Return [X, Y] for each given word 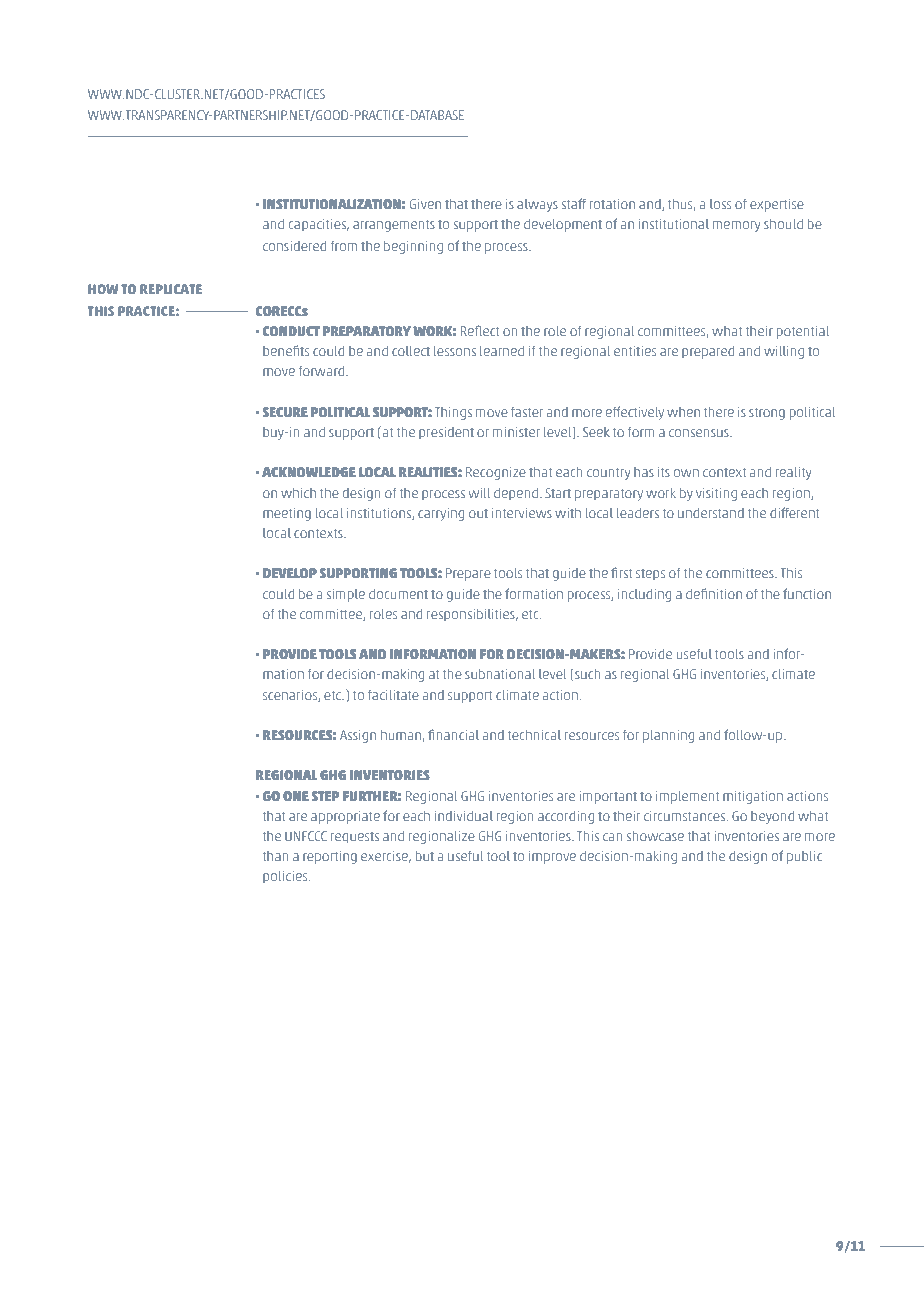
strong [767, 413]
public [804, 857]
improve [552, 857]
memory [736, 226]
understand [711, 513]
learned [502, 351]
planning [668, 736]
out [478, 513]
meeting [287, 514]
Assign [358, 736]
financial [453, 734]
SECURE [285, 412]
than [276, 856]
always [537, 205]
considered [294, 246]
